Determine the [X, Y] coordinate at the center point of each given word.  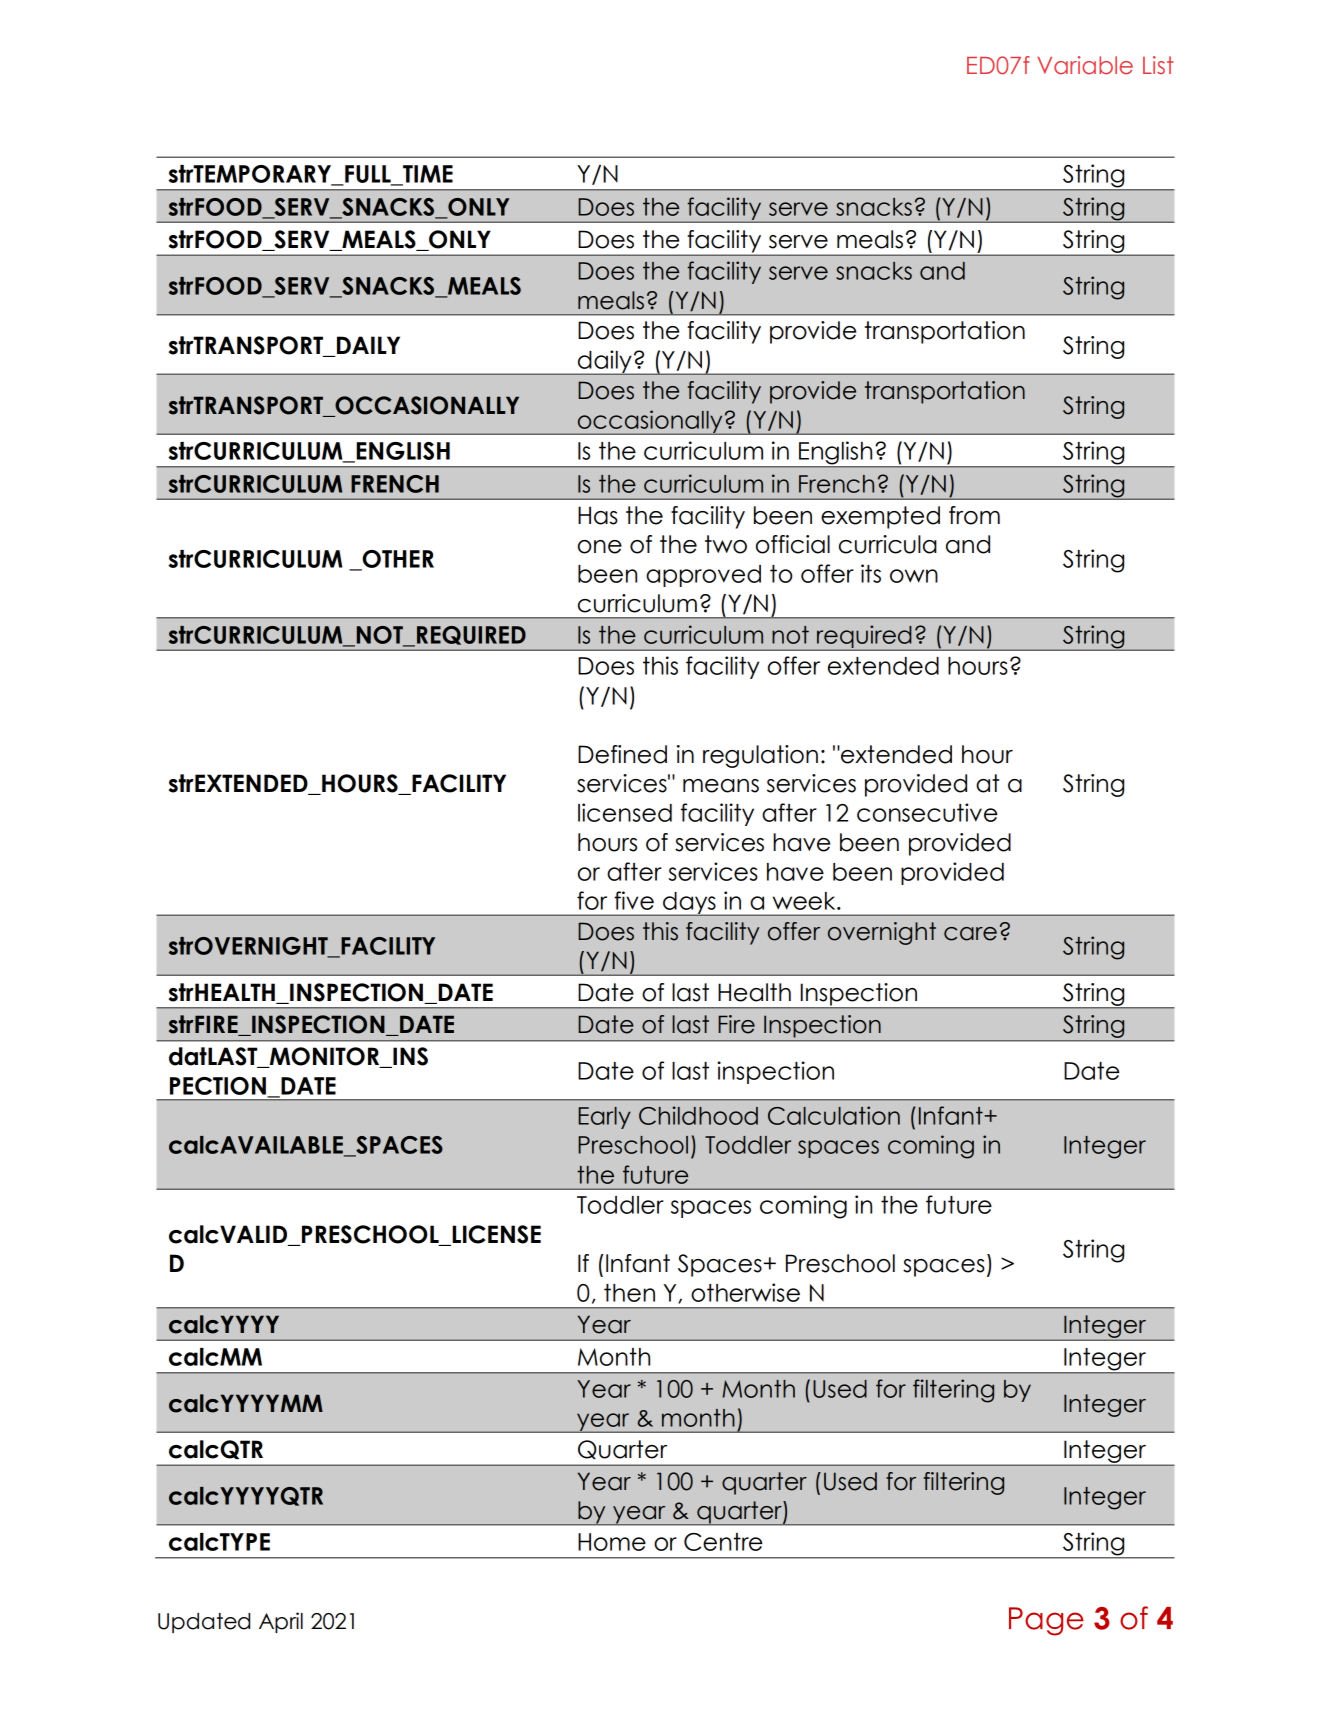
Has [598, 515]
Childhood [698, 1115]
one [600, 547]
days [689, 904]
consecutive [927, 812]
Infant [952, 1115]
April [281, 1622]
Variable [1085, 65]
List [1158, 65]
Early [604, 1118]
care [970, 934]
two [726, 544]
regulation [760, 756]
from [974, 515]
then [629, 1293]
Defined [622, 754]
